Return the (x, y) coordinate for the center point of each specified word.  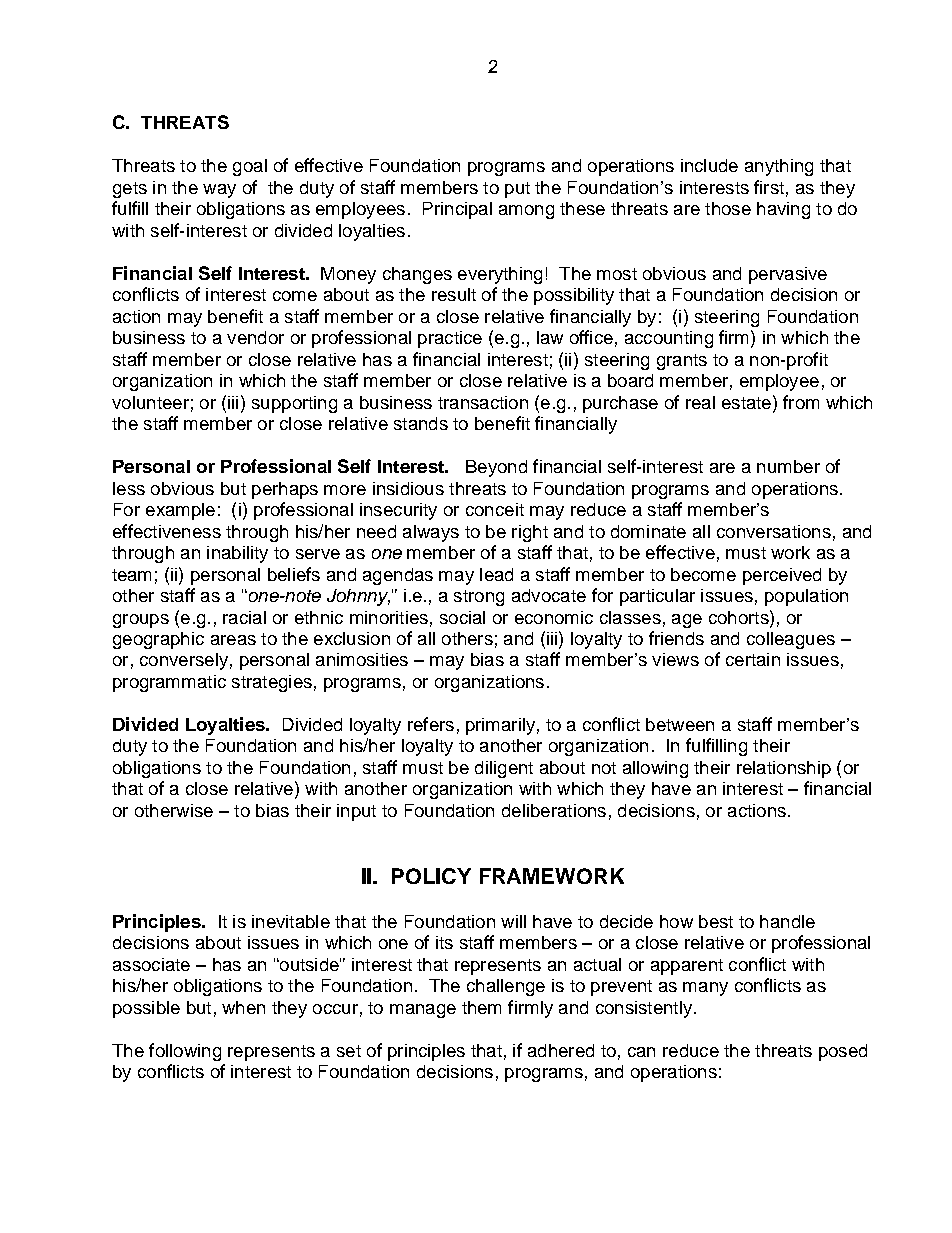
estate (748, 402)
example (180, 511)
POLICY (431, 876)
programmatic (169, 683)
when (243, 1007)
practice (450, 339)
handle (787, 921)
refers (431, 724)
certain (753, 659)
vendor (255, 337)
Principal (457, 210)
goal (250, 167)
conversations (774, 531)
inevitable (291, 921)
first (769, 187)
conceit (495, 509)
